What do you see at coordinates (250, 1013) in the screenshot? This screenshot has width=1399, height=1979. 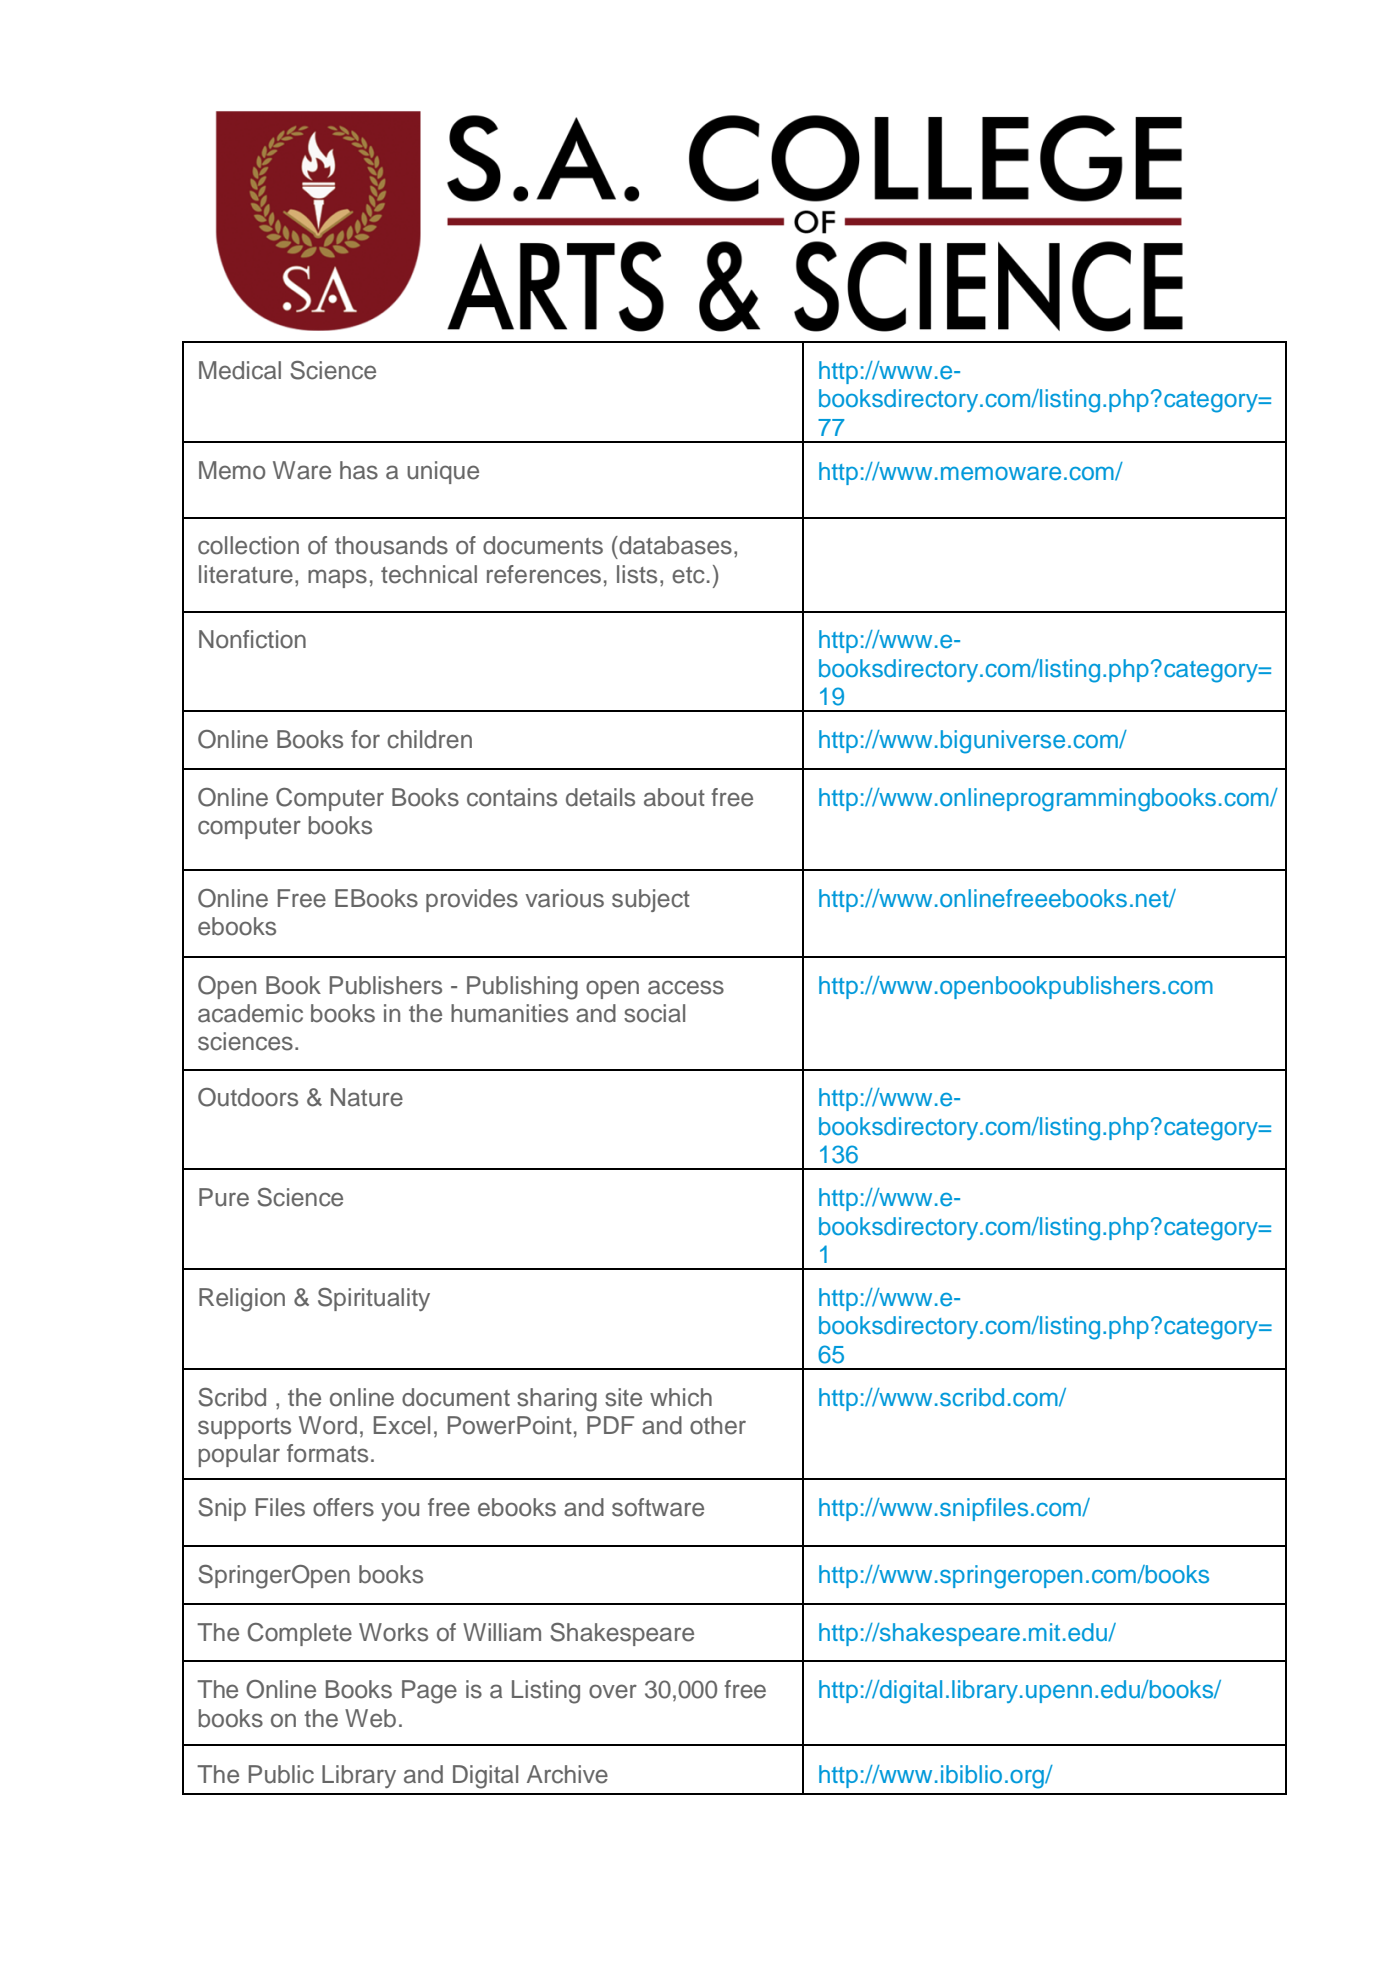 I see `academic` at bounding box center [250, 1013].
